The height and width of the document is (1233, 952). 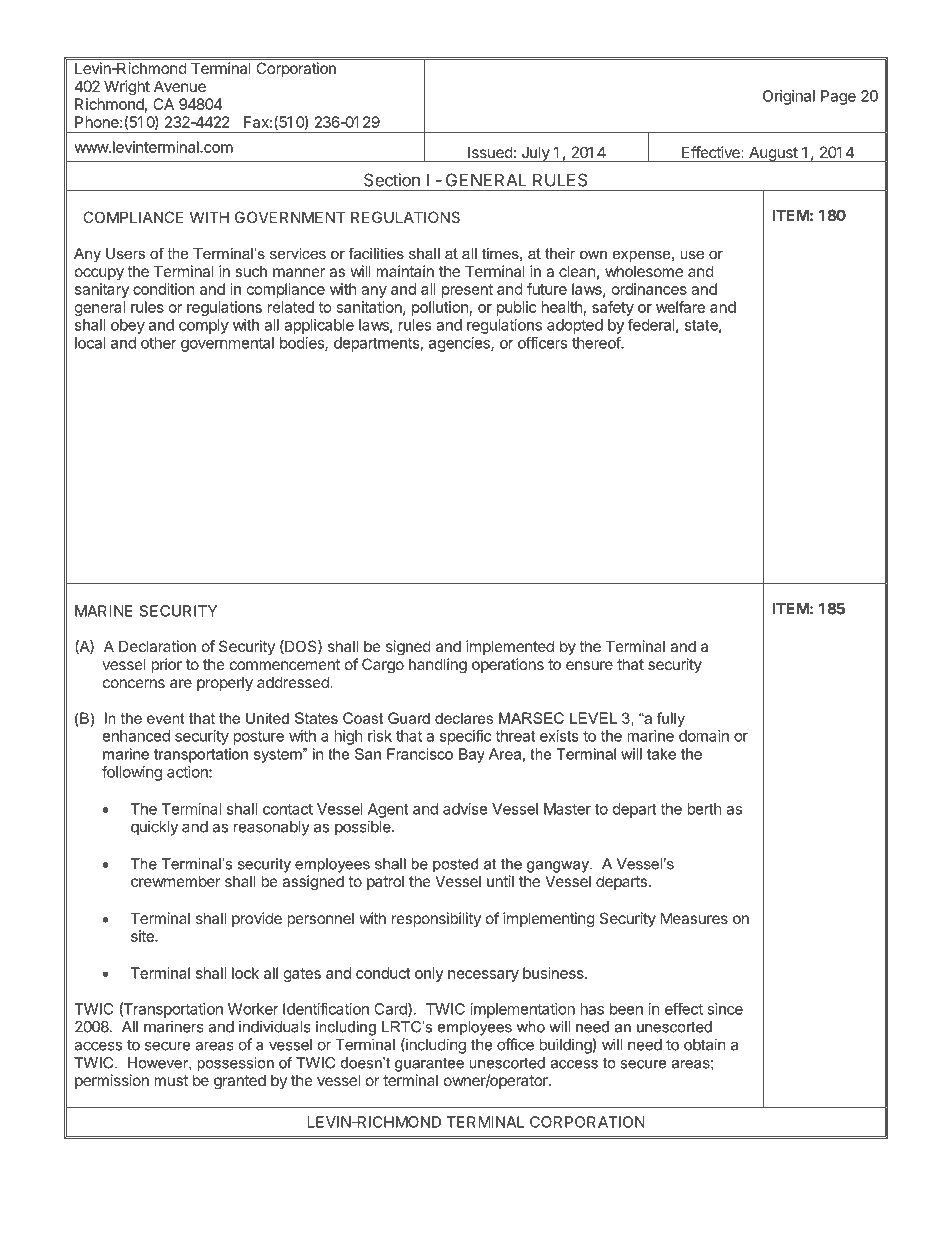 I want to click on agencies, so click(x=460, y=344).
